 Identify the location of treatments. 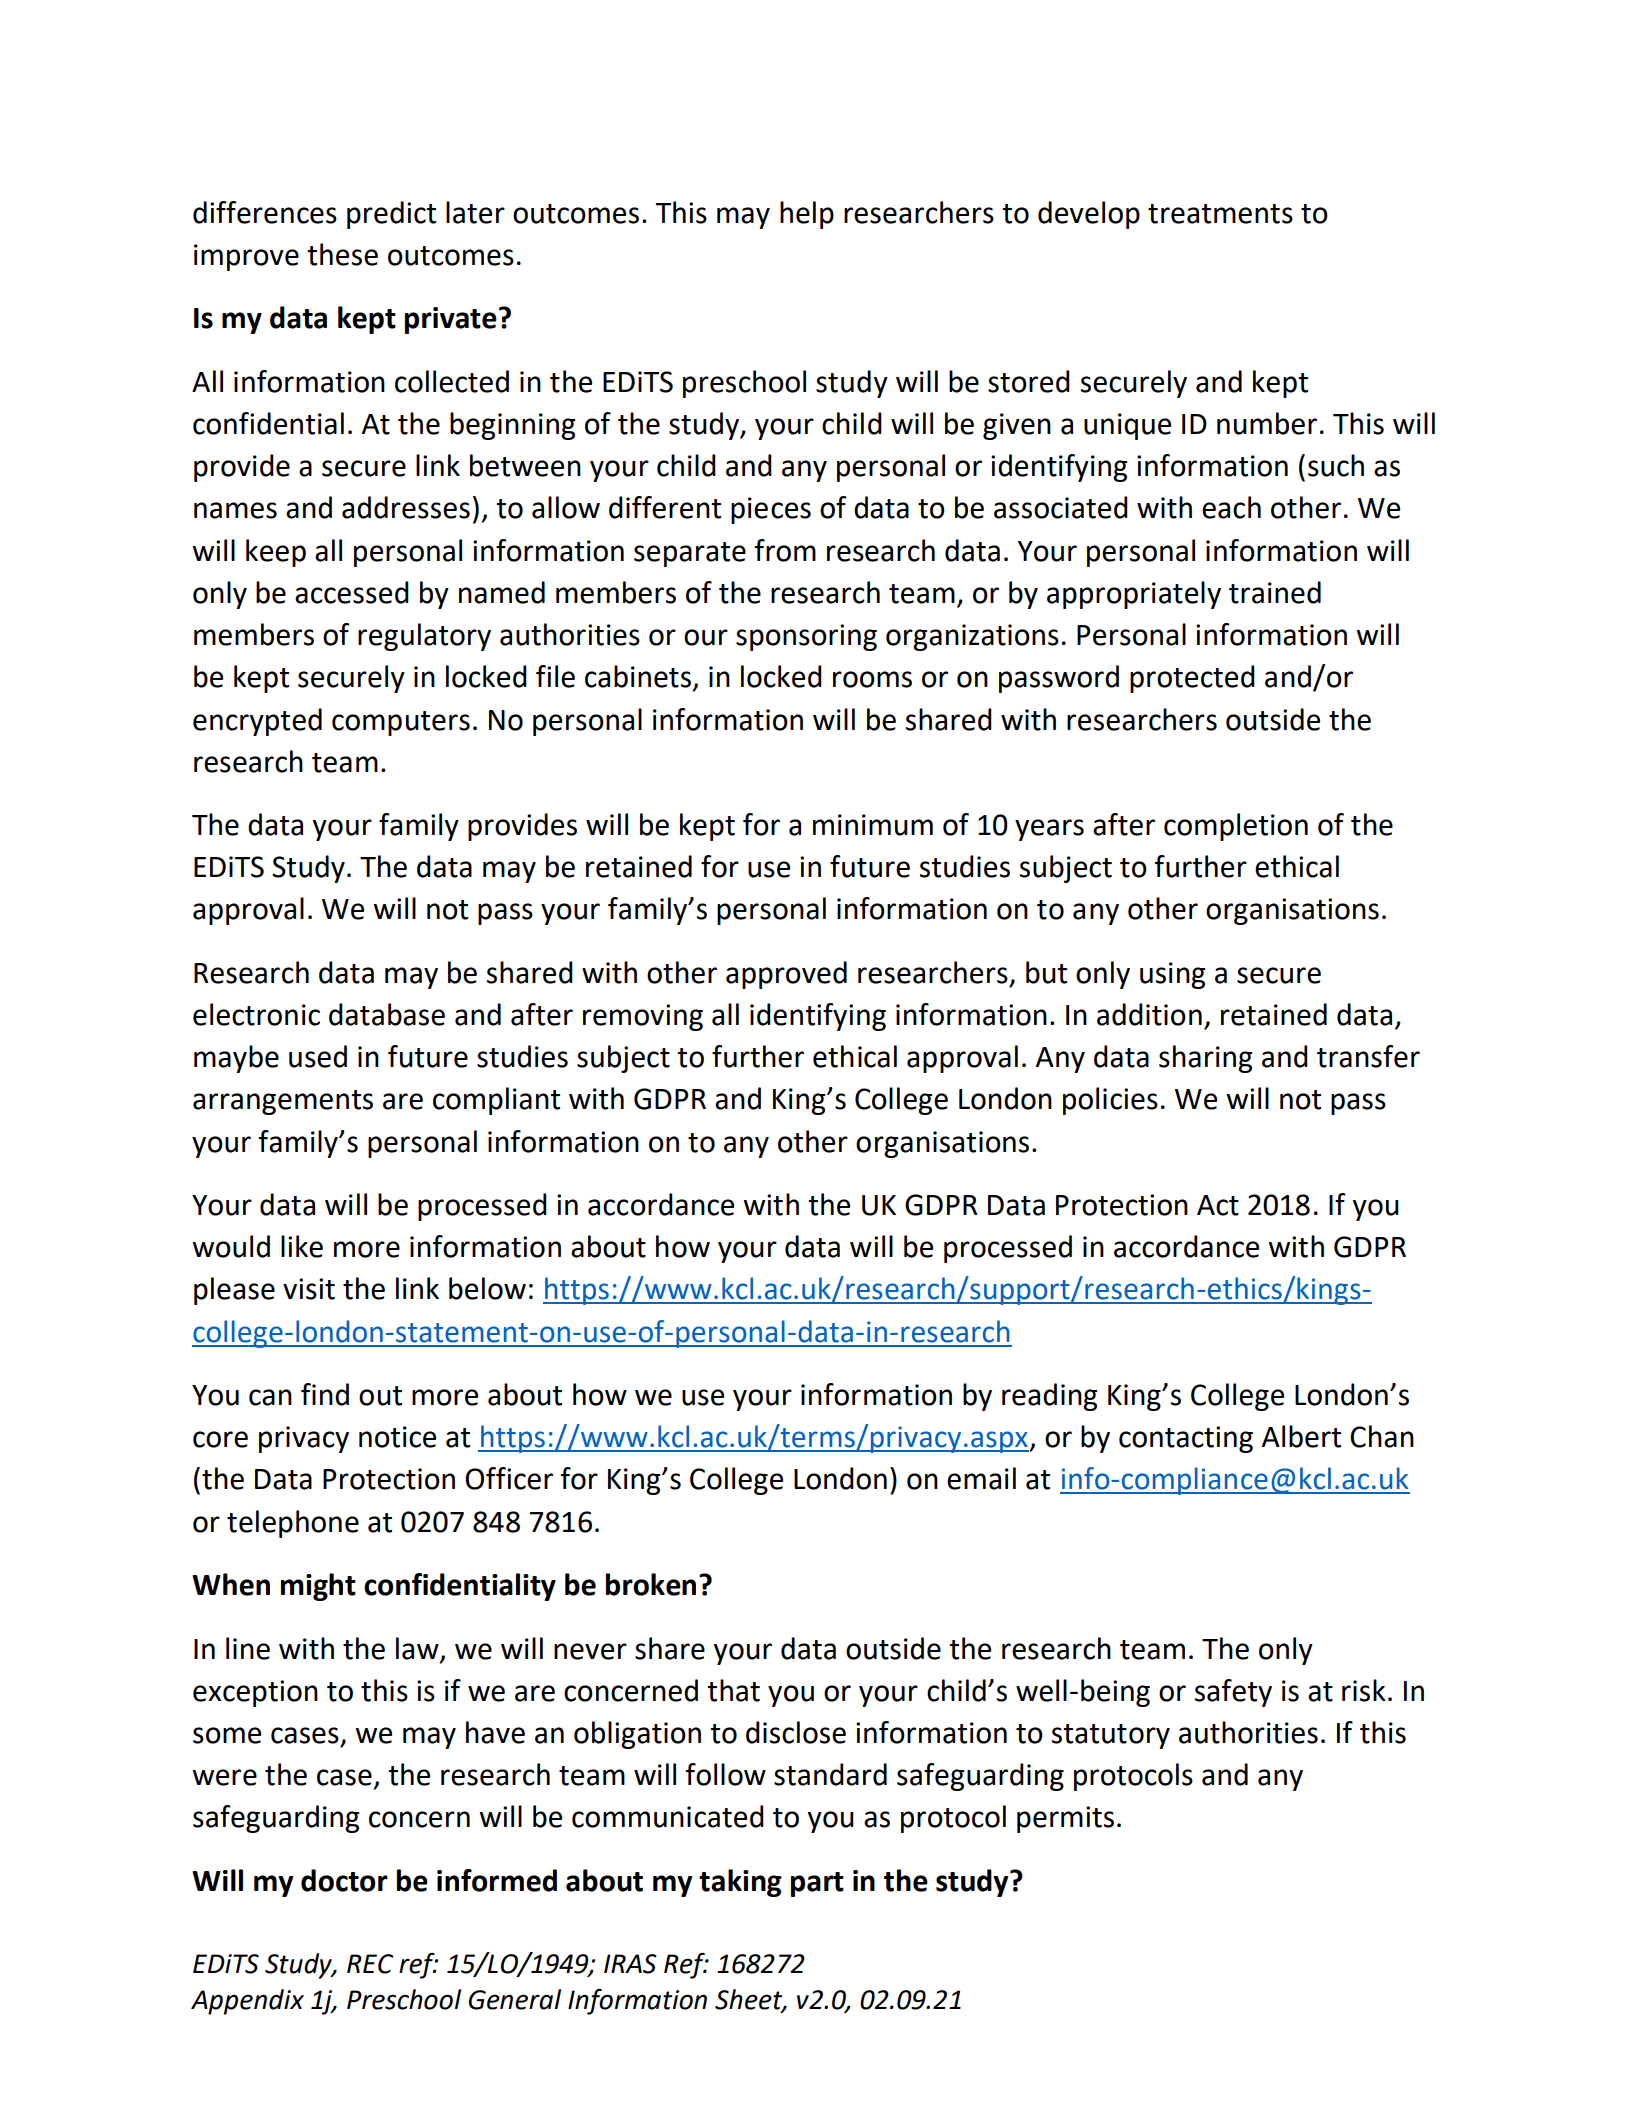
(1220, 214).
